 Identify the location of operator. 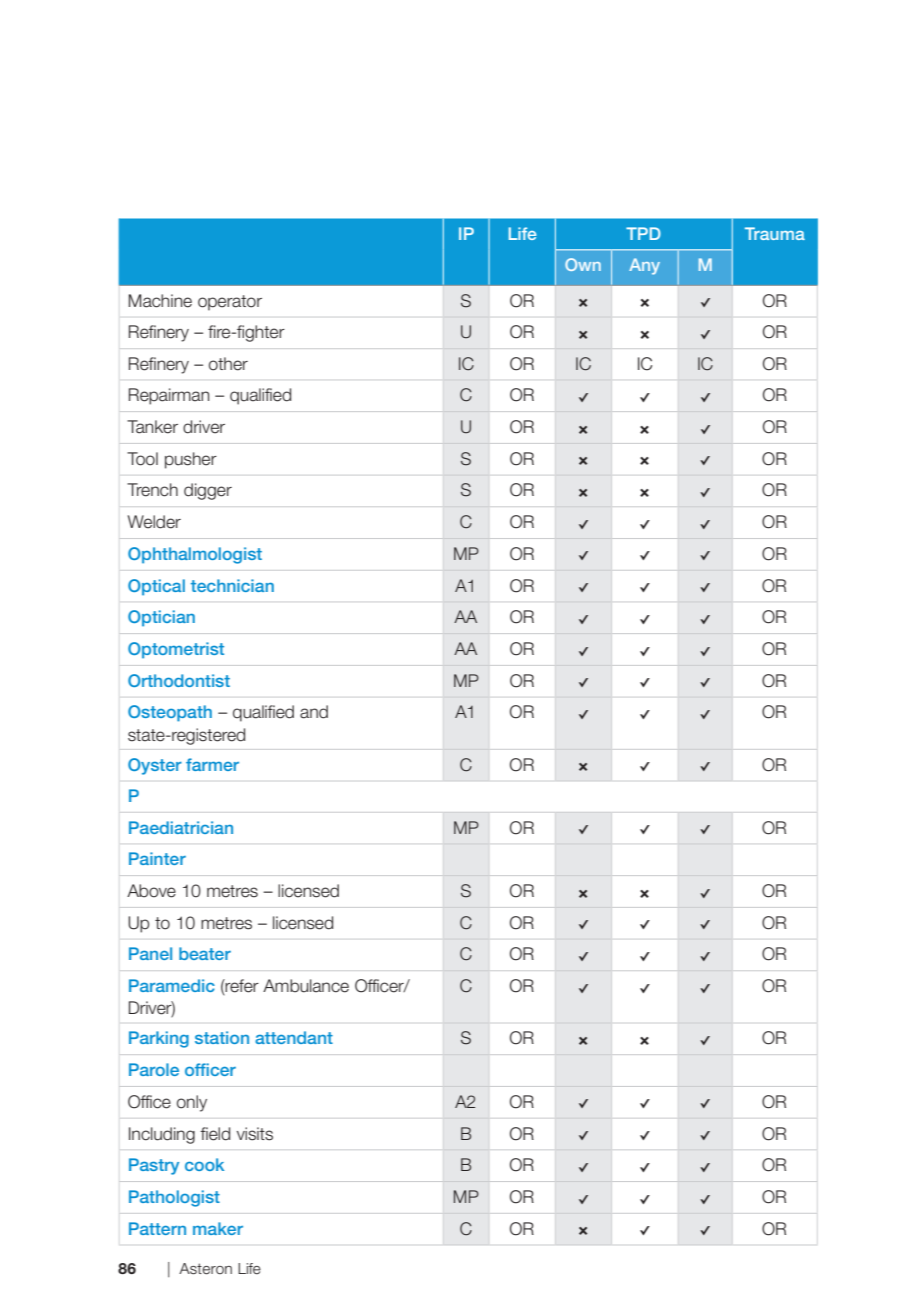
(230, 303).
